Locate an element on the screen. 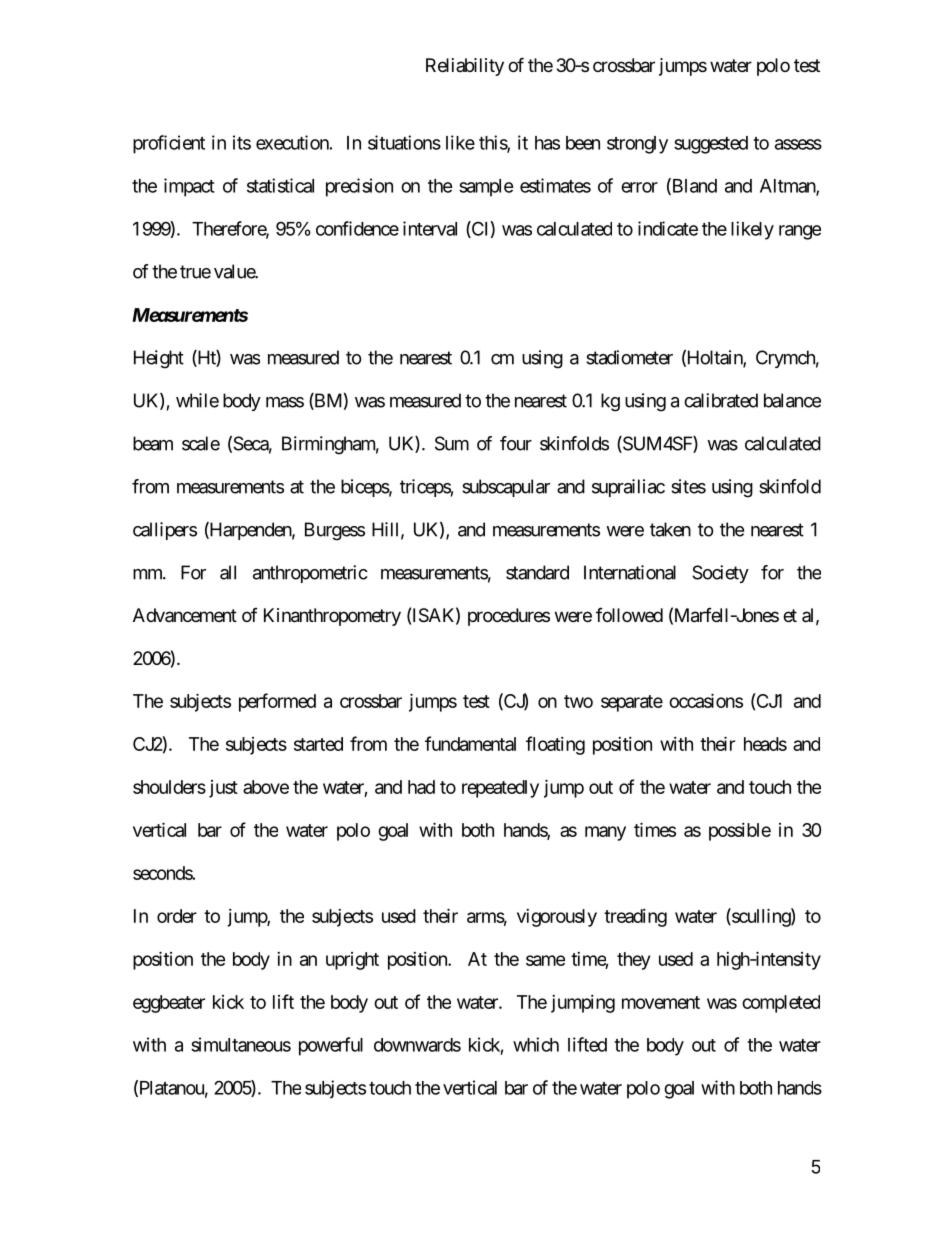  suggested is located at coordinates (711, 145).
